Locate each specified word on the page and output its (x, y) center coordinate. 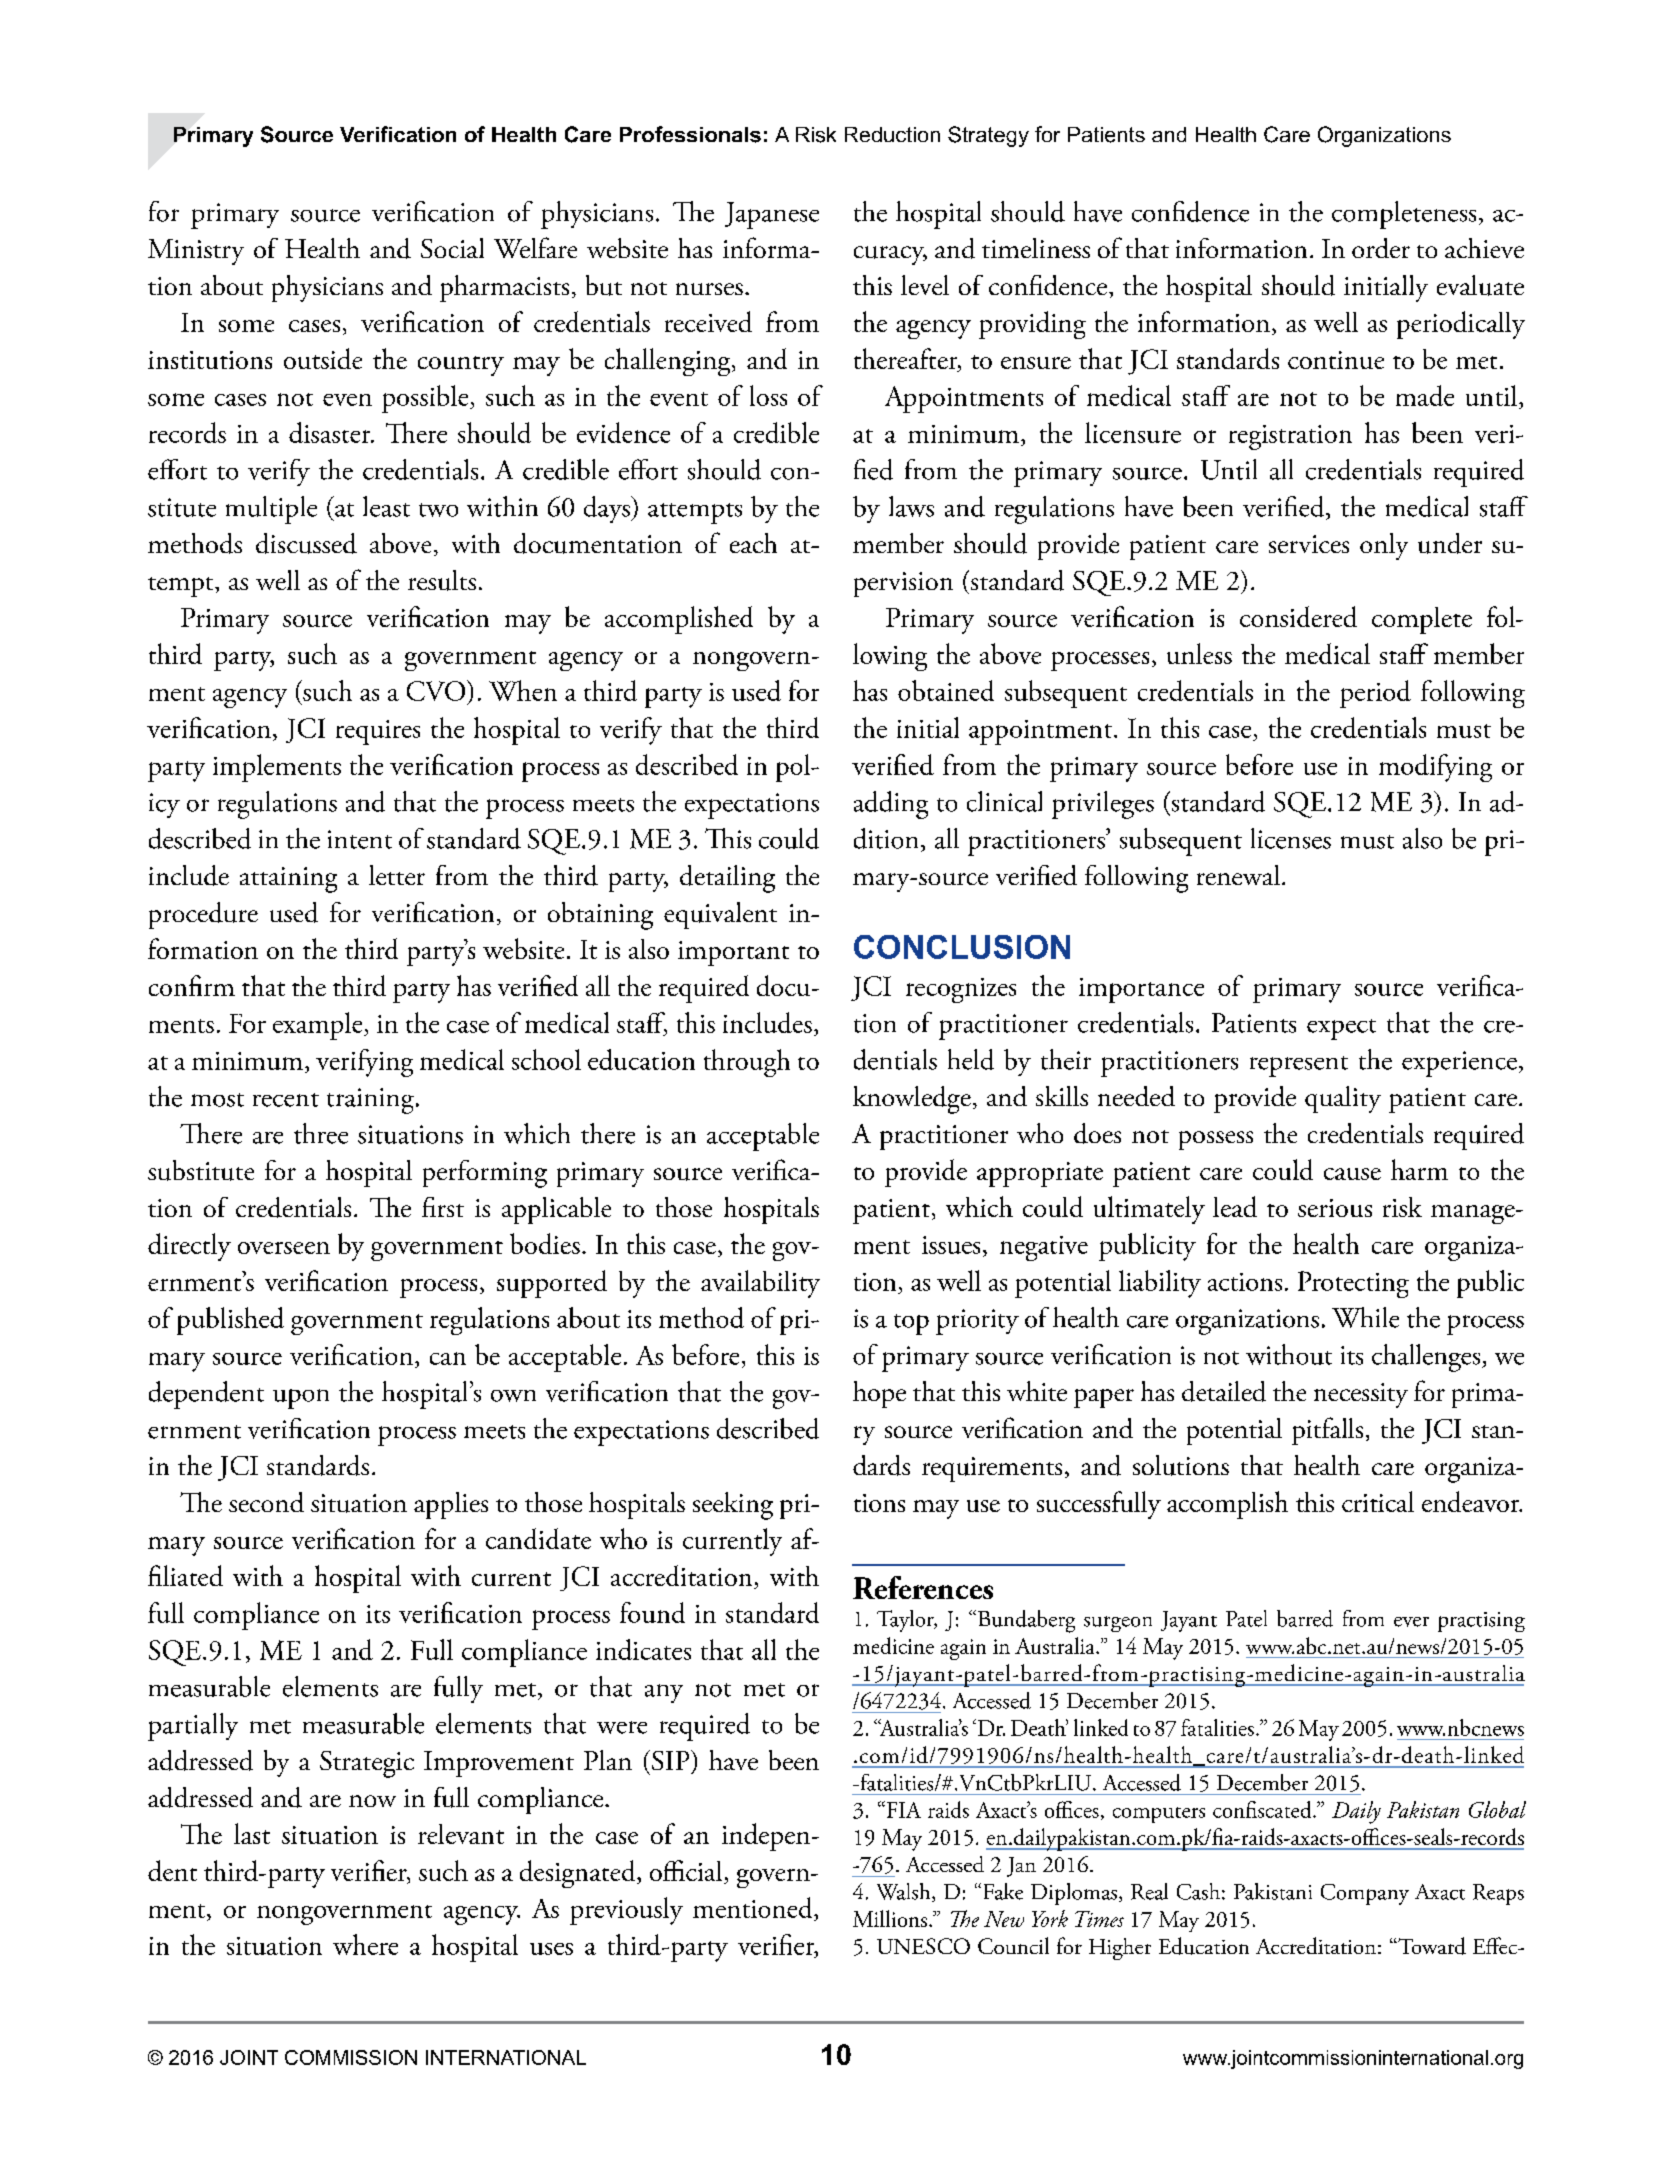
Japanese (772, 215)
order (1381, 248)
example (319, 1026)
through (747, 1063)
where (365, 1944)
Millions (890, 1918)
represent (1299, 1066)
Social (452, 248)
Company (1365, 1894)
